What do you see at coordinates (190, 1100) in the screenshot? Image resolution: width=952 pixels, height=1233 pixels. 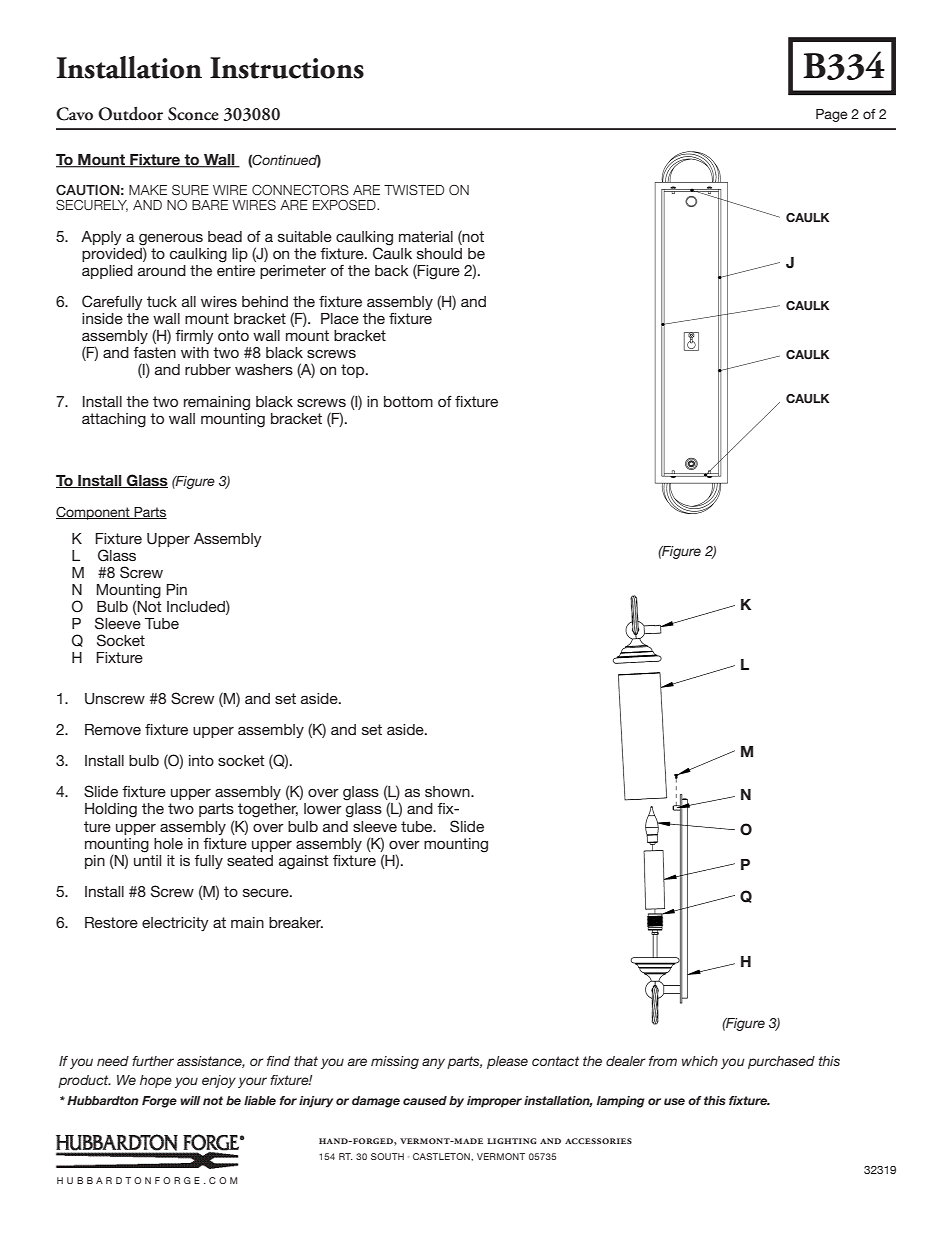 I see `will` at bounding box center [190, 1100].
